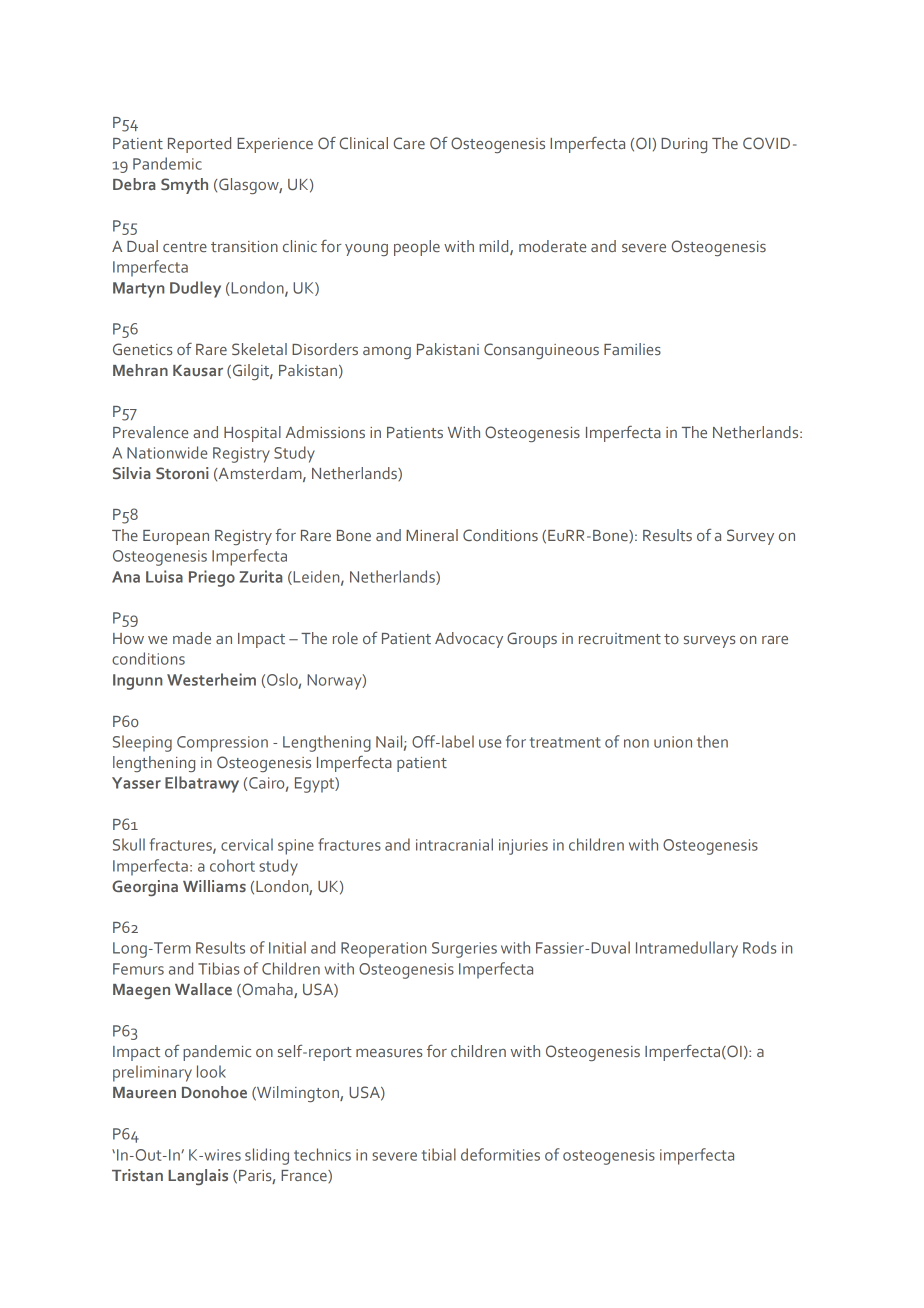  What do you see at coordinates (184, 186) in the screenshot?
I see `Smyth` at bounding box center [184, 186].
